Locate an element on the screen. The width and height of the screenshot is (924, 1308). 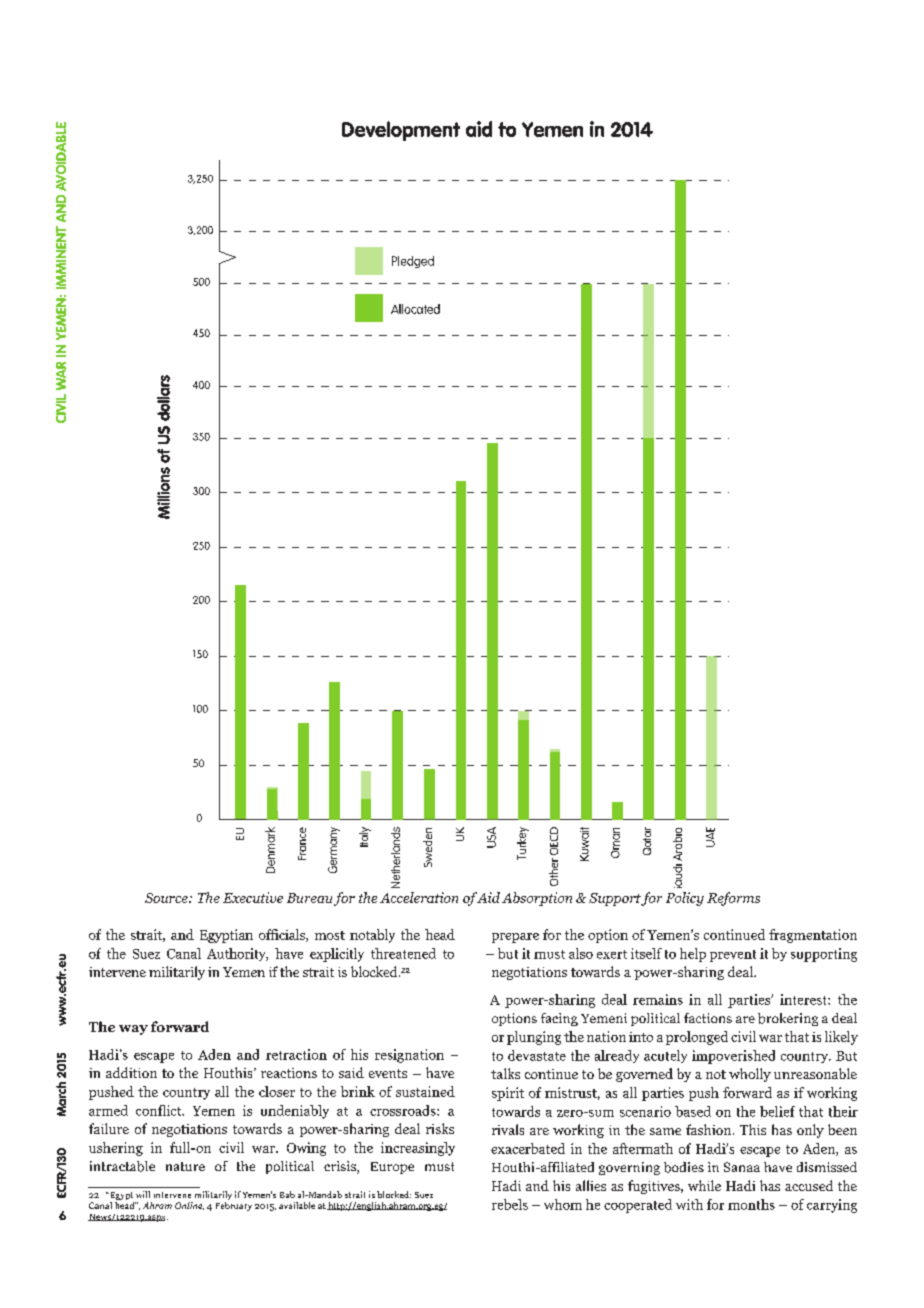
Policy is located at coordinates (685, 899).
